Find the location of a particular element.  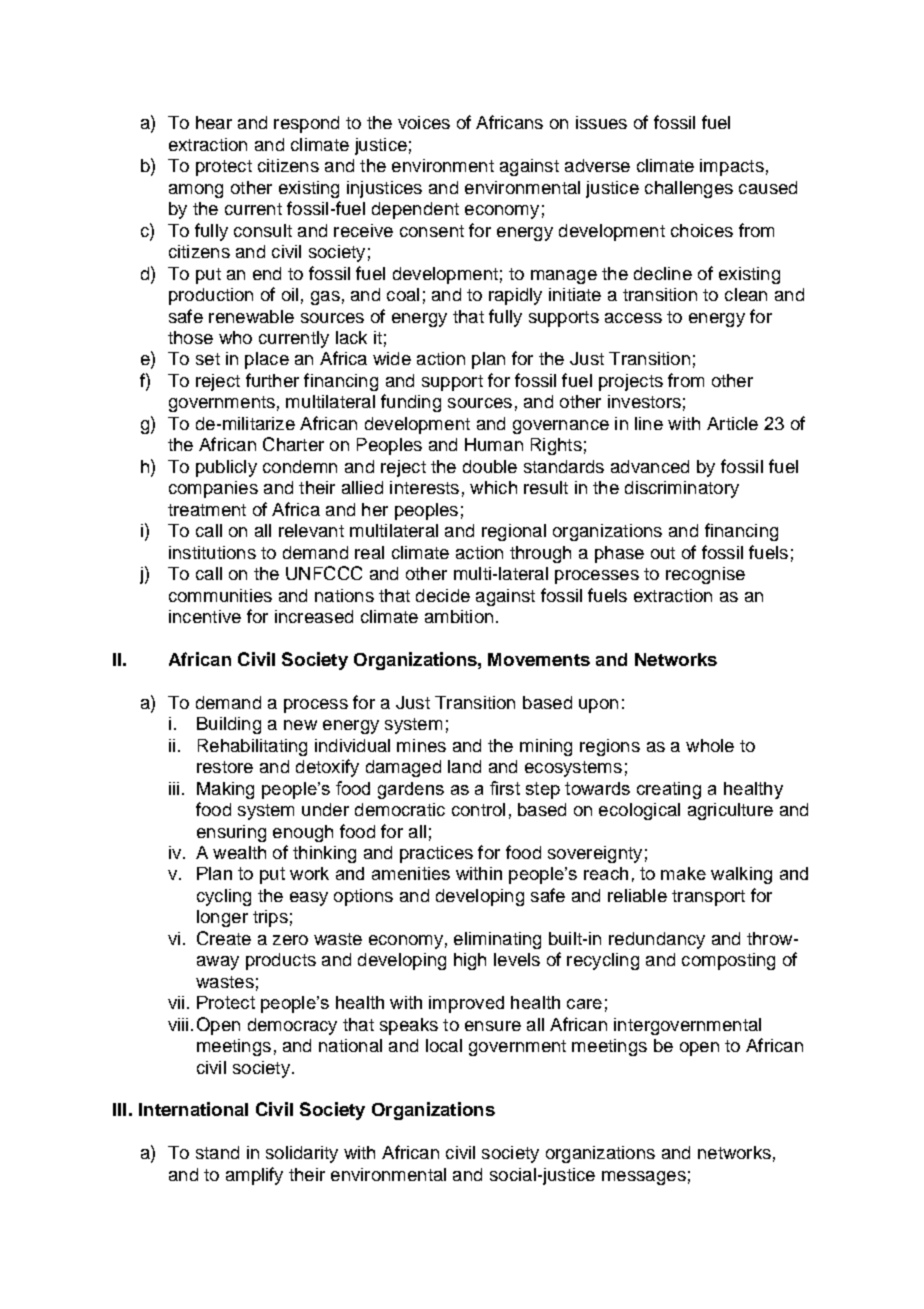

impacts is located at coordinates (732, 167).
